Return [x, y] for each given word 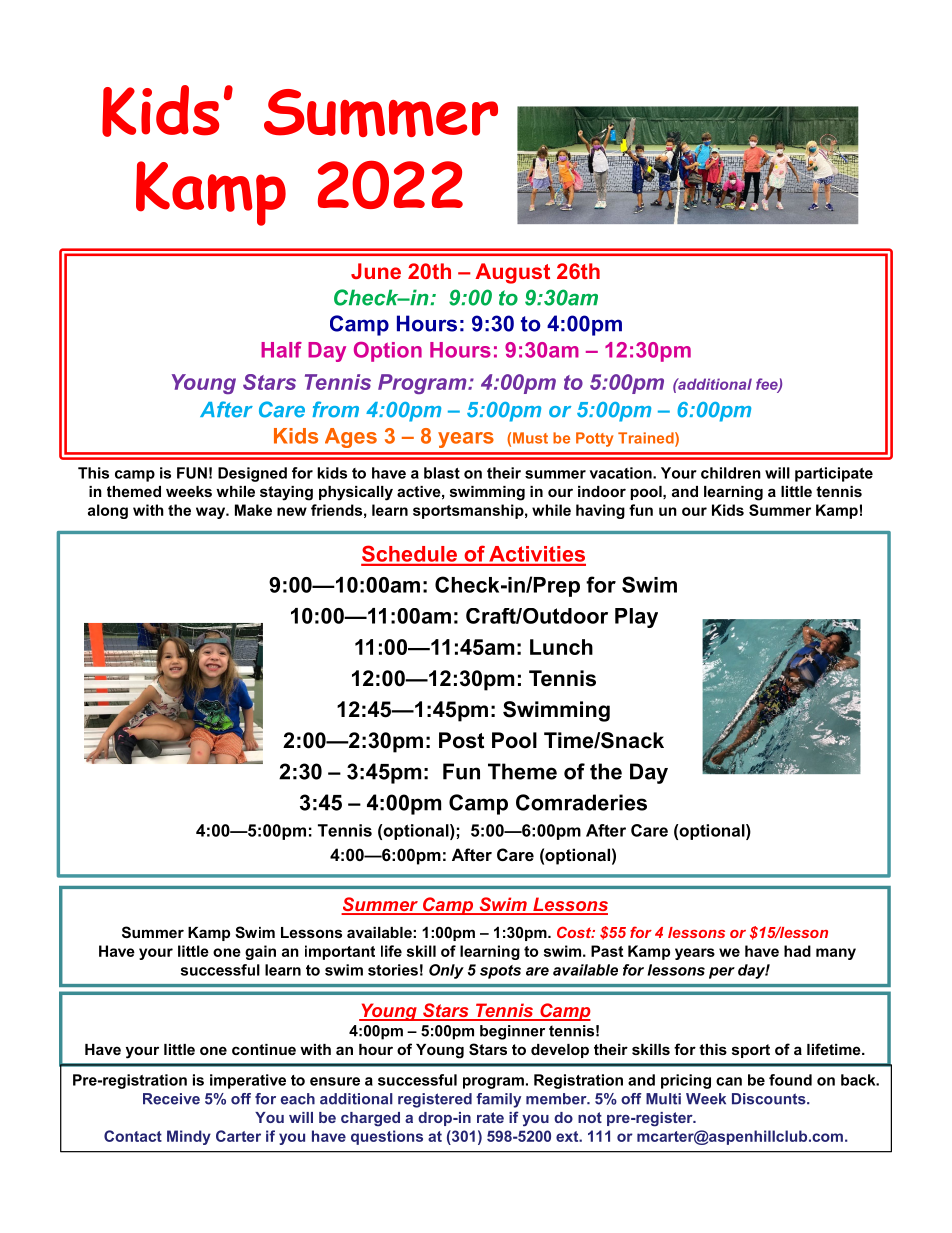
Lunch [561, 647]
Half [281, 350]
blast [442, 473]
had [797, 951]
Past [607, 951]
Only [446, 971]
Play [636, 618]
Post [461, 740]
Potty [594, 439]
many [836, 954]
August [512, 273]
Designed [252, 474]
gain [260, 952]
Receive [171, 1099]
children [731, 473]
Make [253, 510]
